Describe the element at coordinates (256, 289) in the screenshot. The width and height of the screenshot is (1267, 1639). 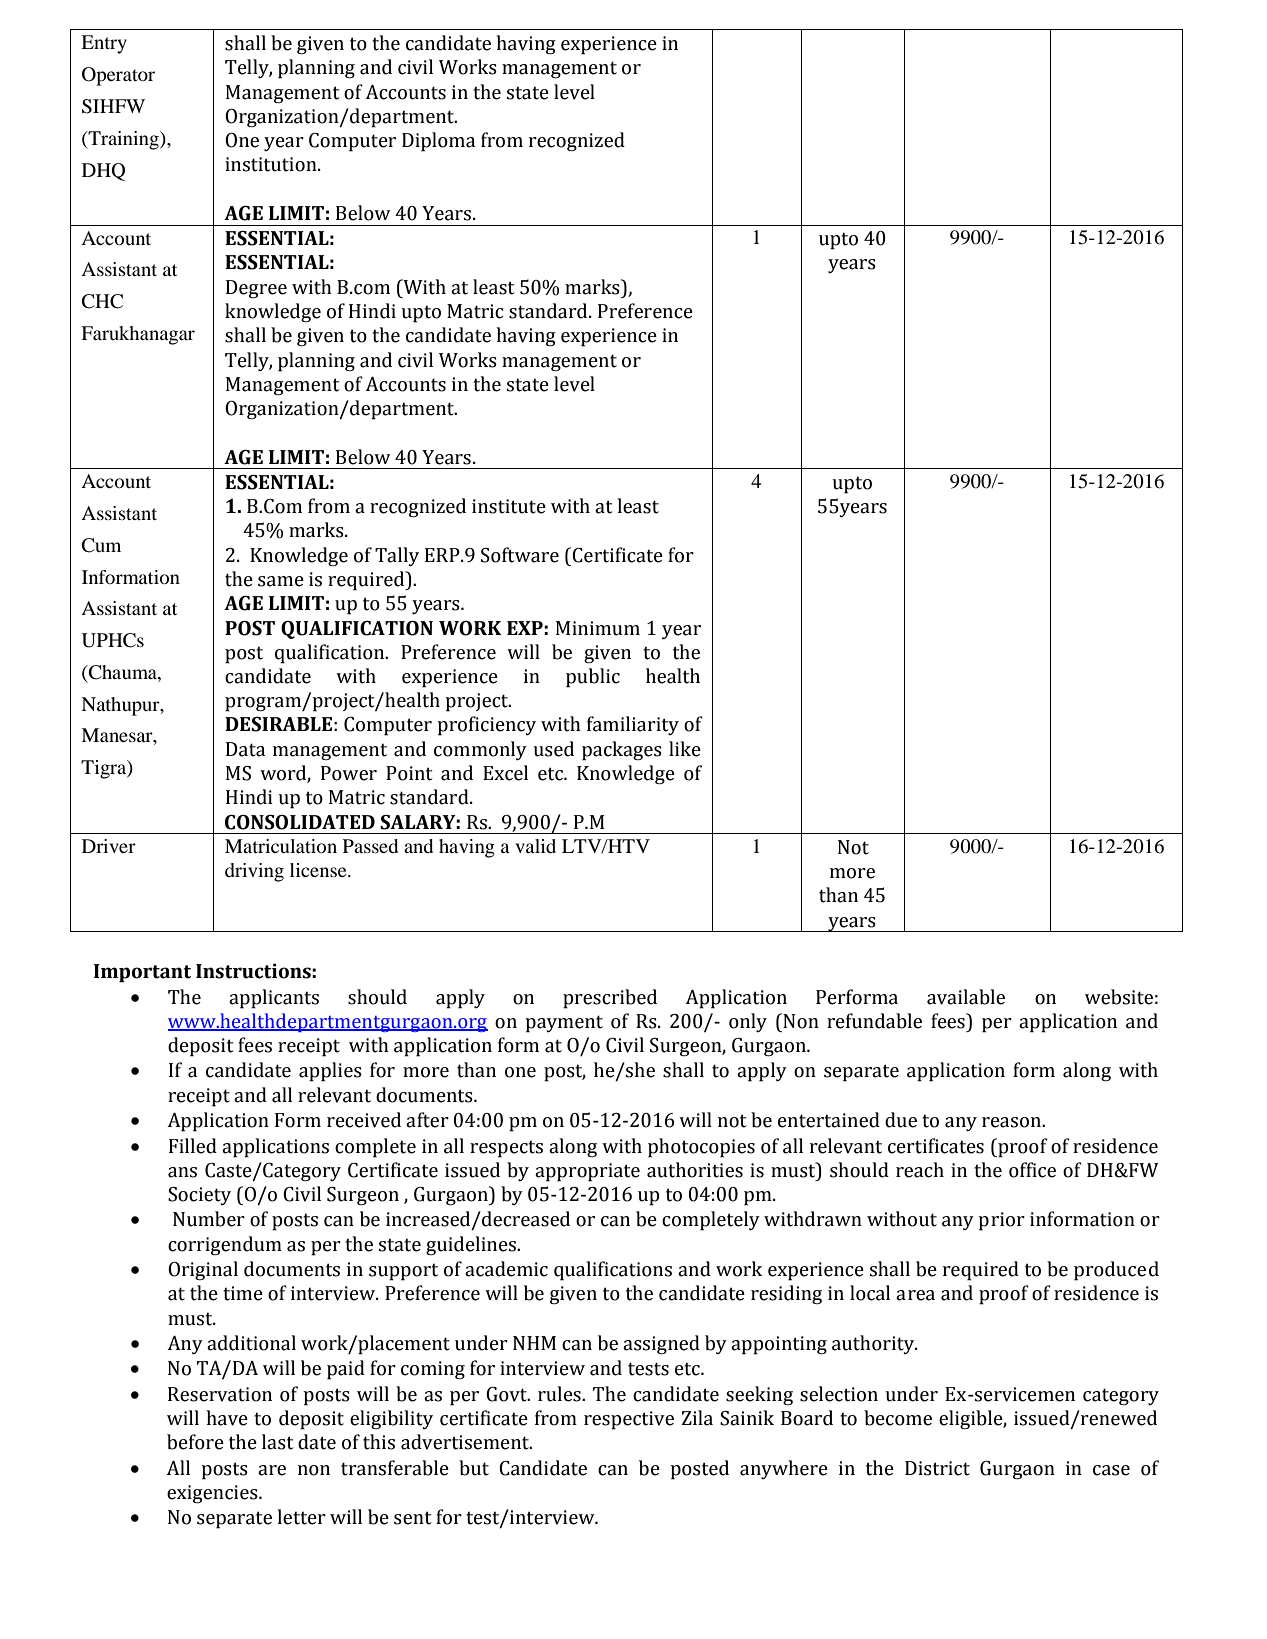
I see `Degree` at that location.
